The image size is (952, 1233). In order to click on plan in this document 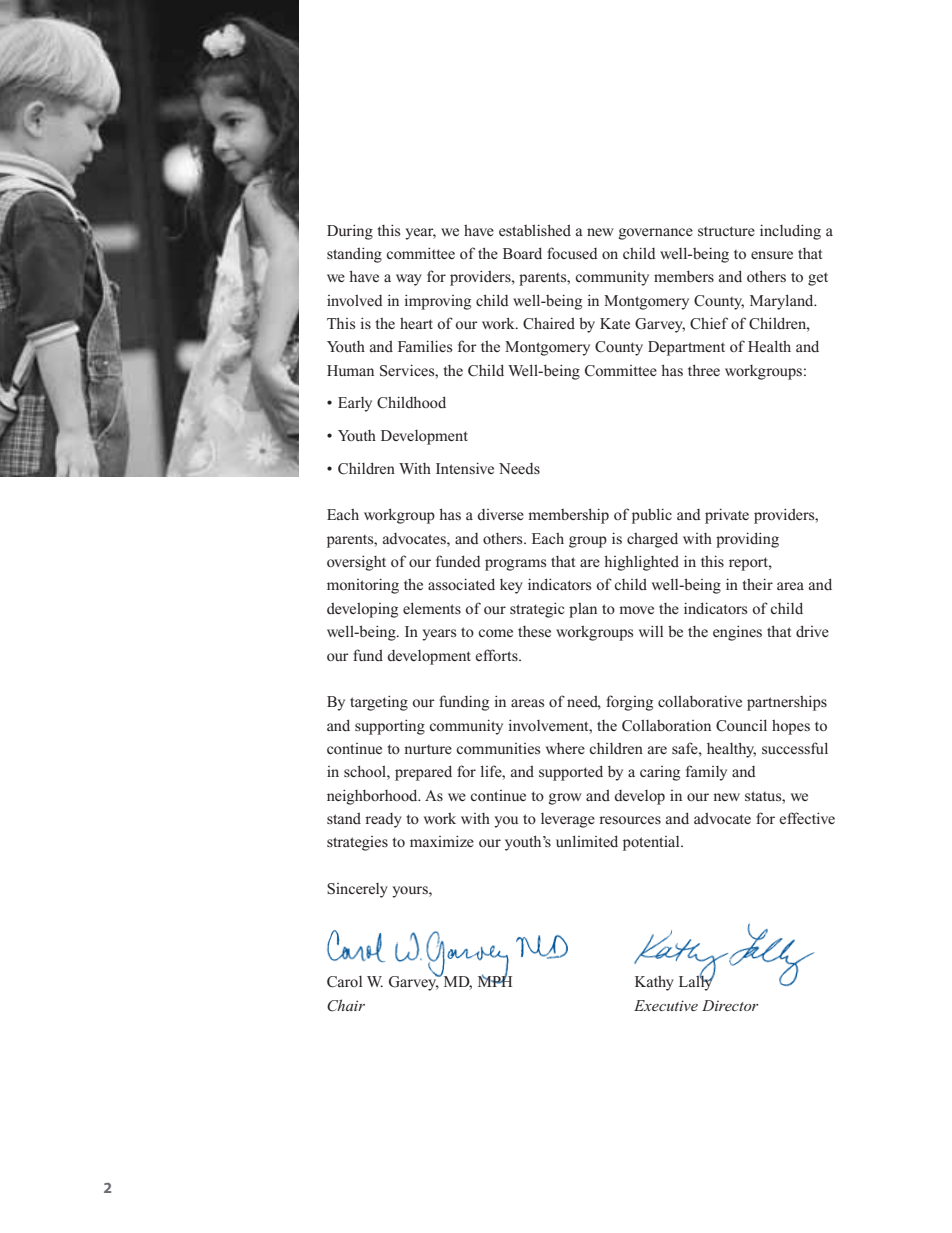, I will do `click(583, 610)`.
